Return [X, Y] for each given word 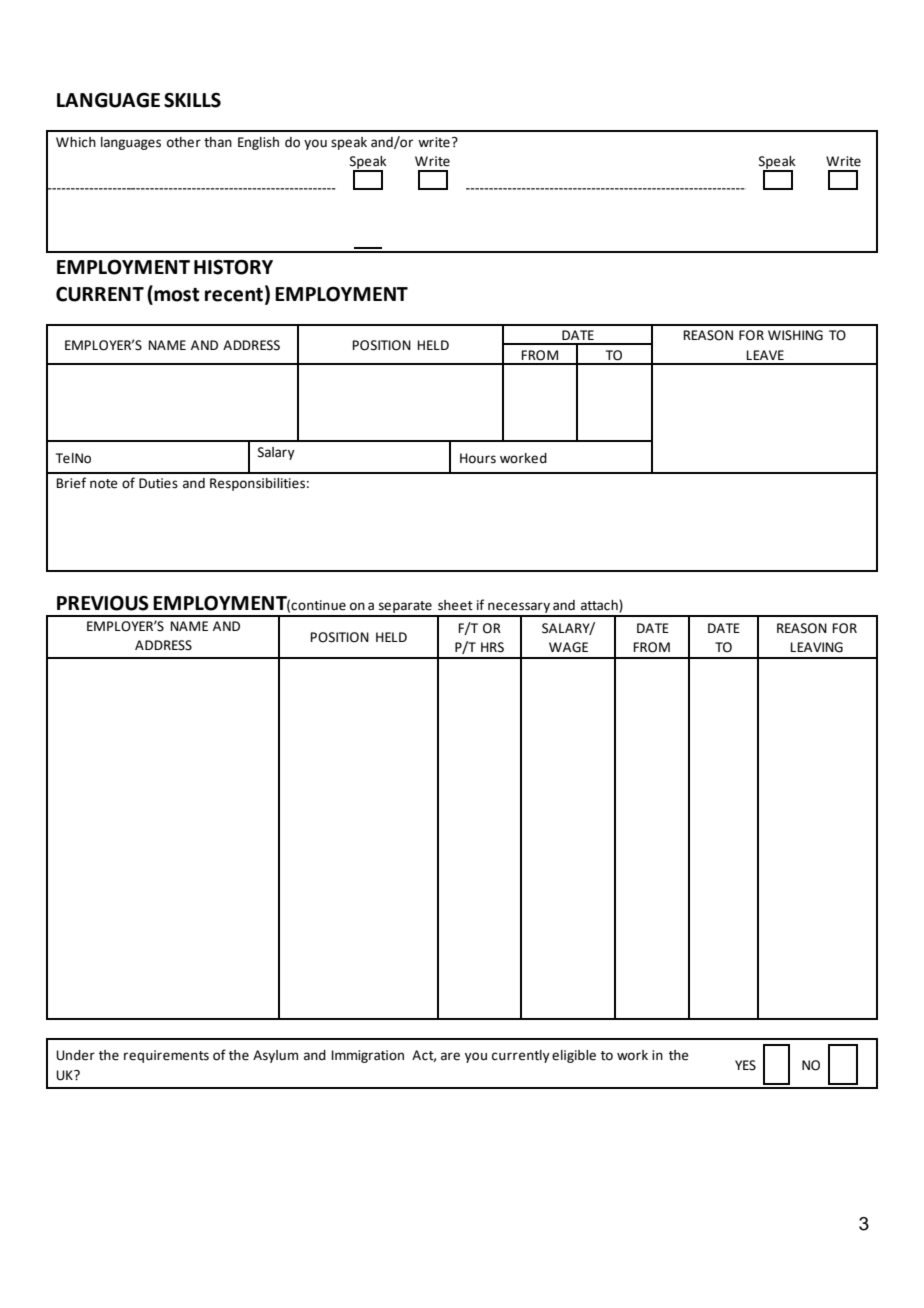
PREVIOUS [103, 603]
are [450, 1056]
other [184, 142]
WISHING [795, 335]
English [258, 143]
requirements [166, 1056]
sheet [455, 605]
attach [600, 606]
